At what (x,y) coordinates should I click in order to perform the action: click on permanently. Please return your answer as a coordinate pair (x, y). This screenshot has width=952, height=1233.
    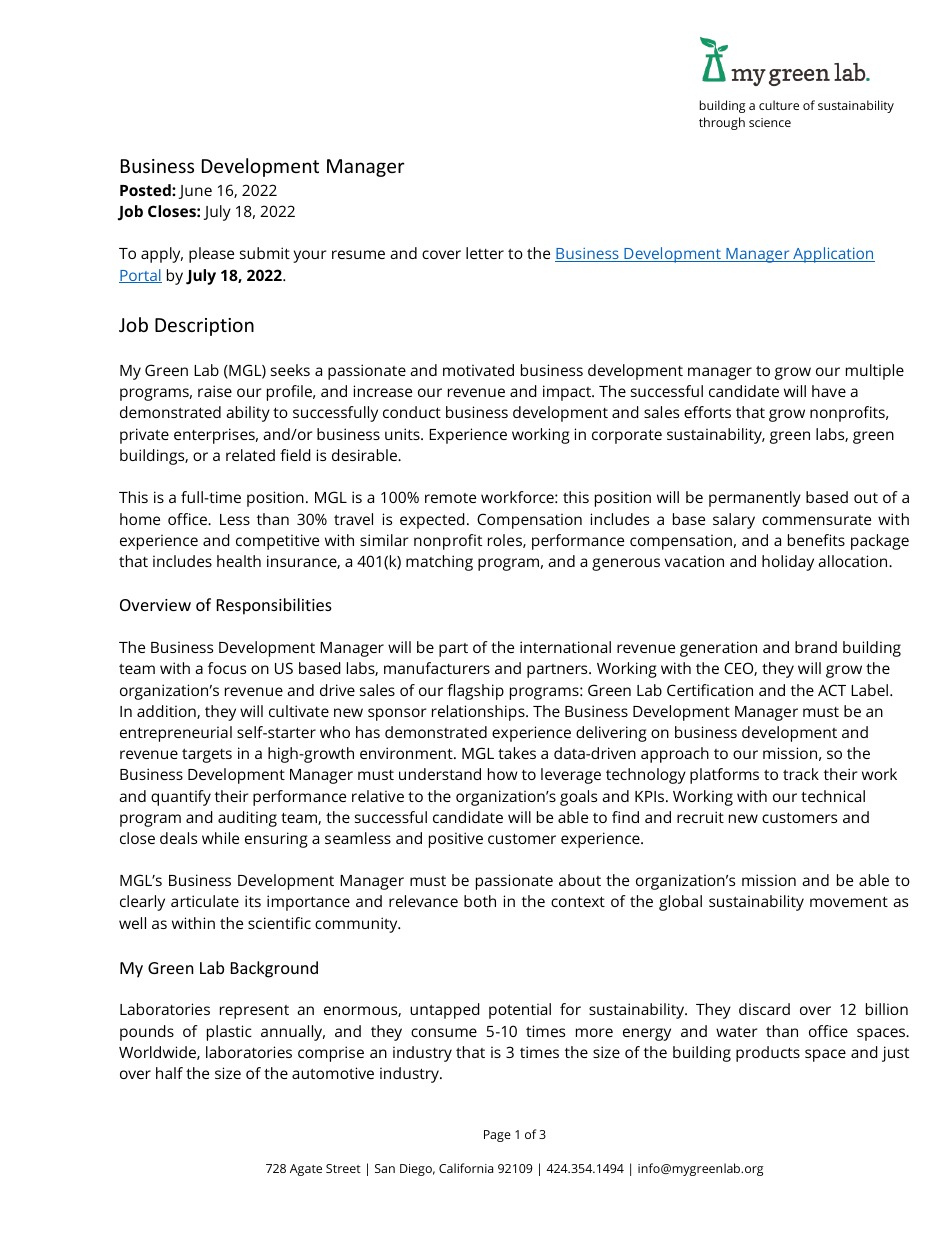
    Looking at the image, I should click on (755, 499).
